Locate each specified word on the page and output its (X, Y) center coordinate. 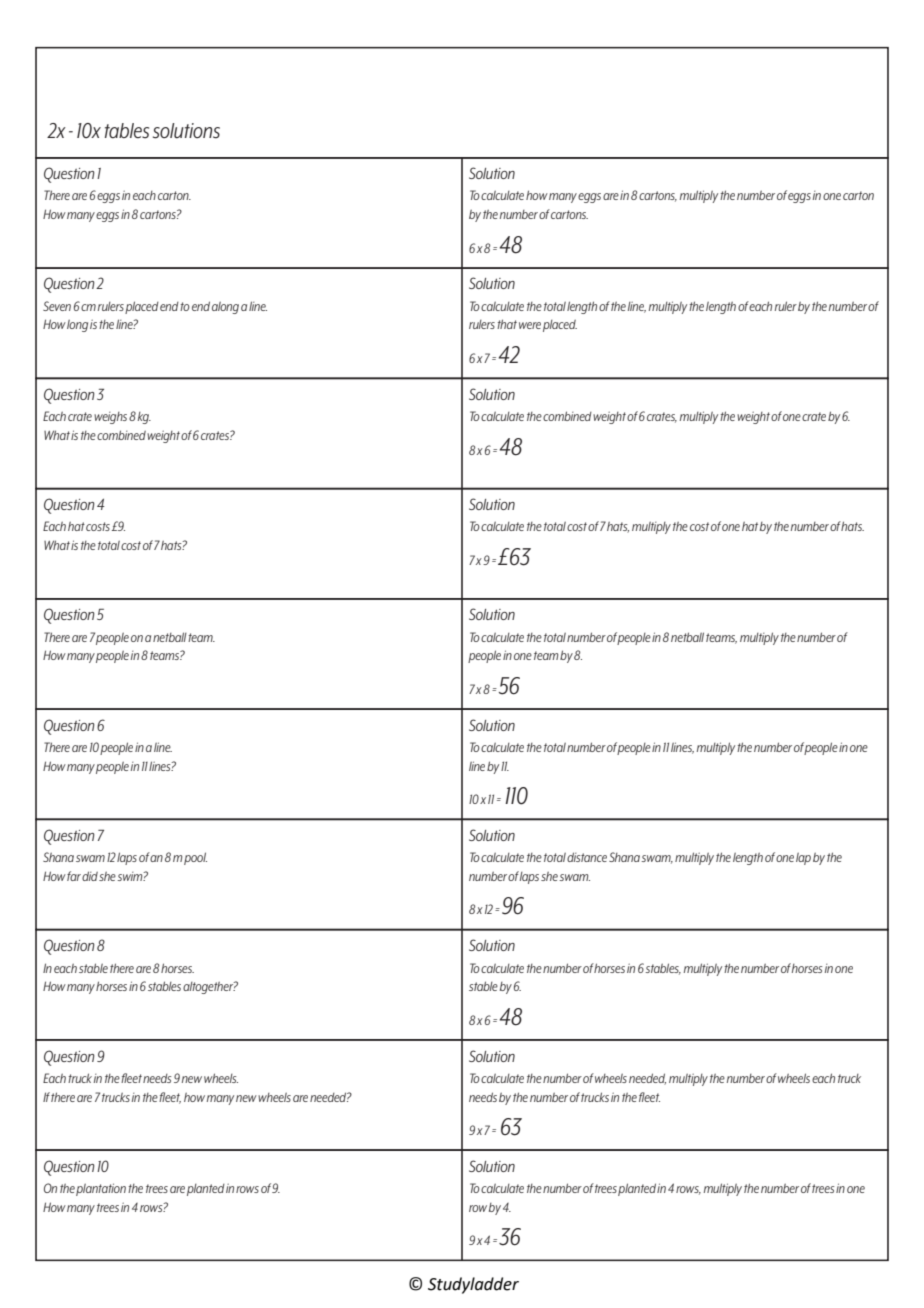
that (507, 324)
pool (195, 858)
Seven (57, 306)
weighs (110, 418)
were (530, 325)
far (74, 876)
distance (587, 857)
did (90, 876)
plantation (101, 1189)
